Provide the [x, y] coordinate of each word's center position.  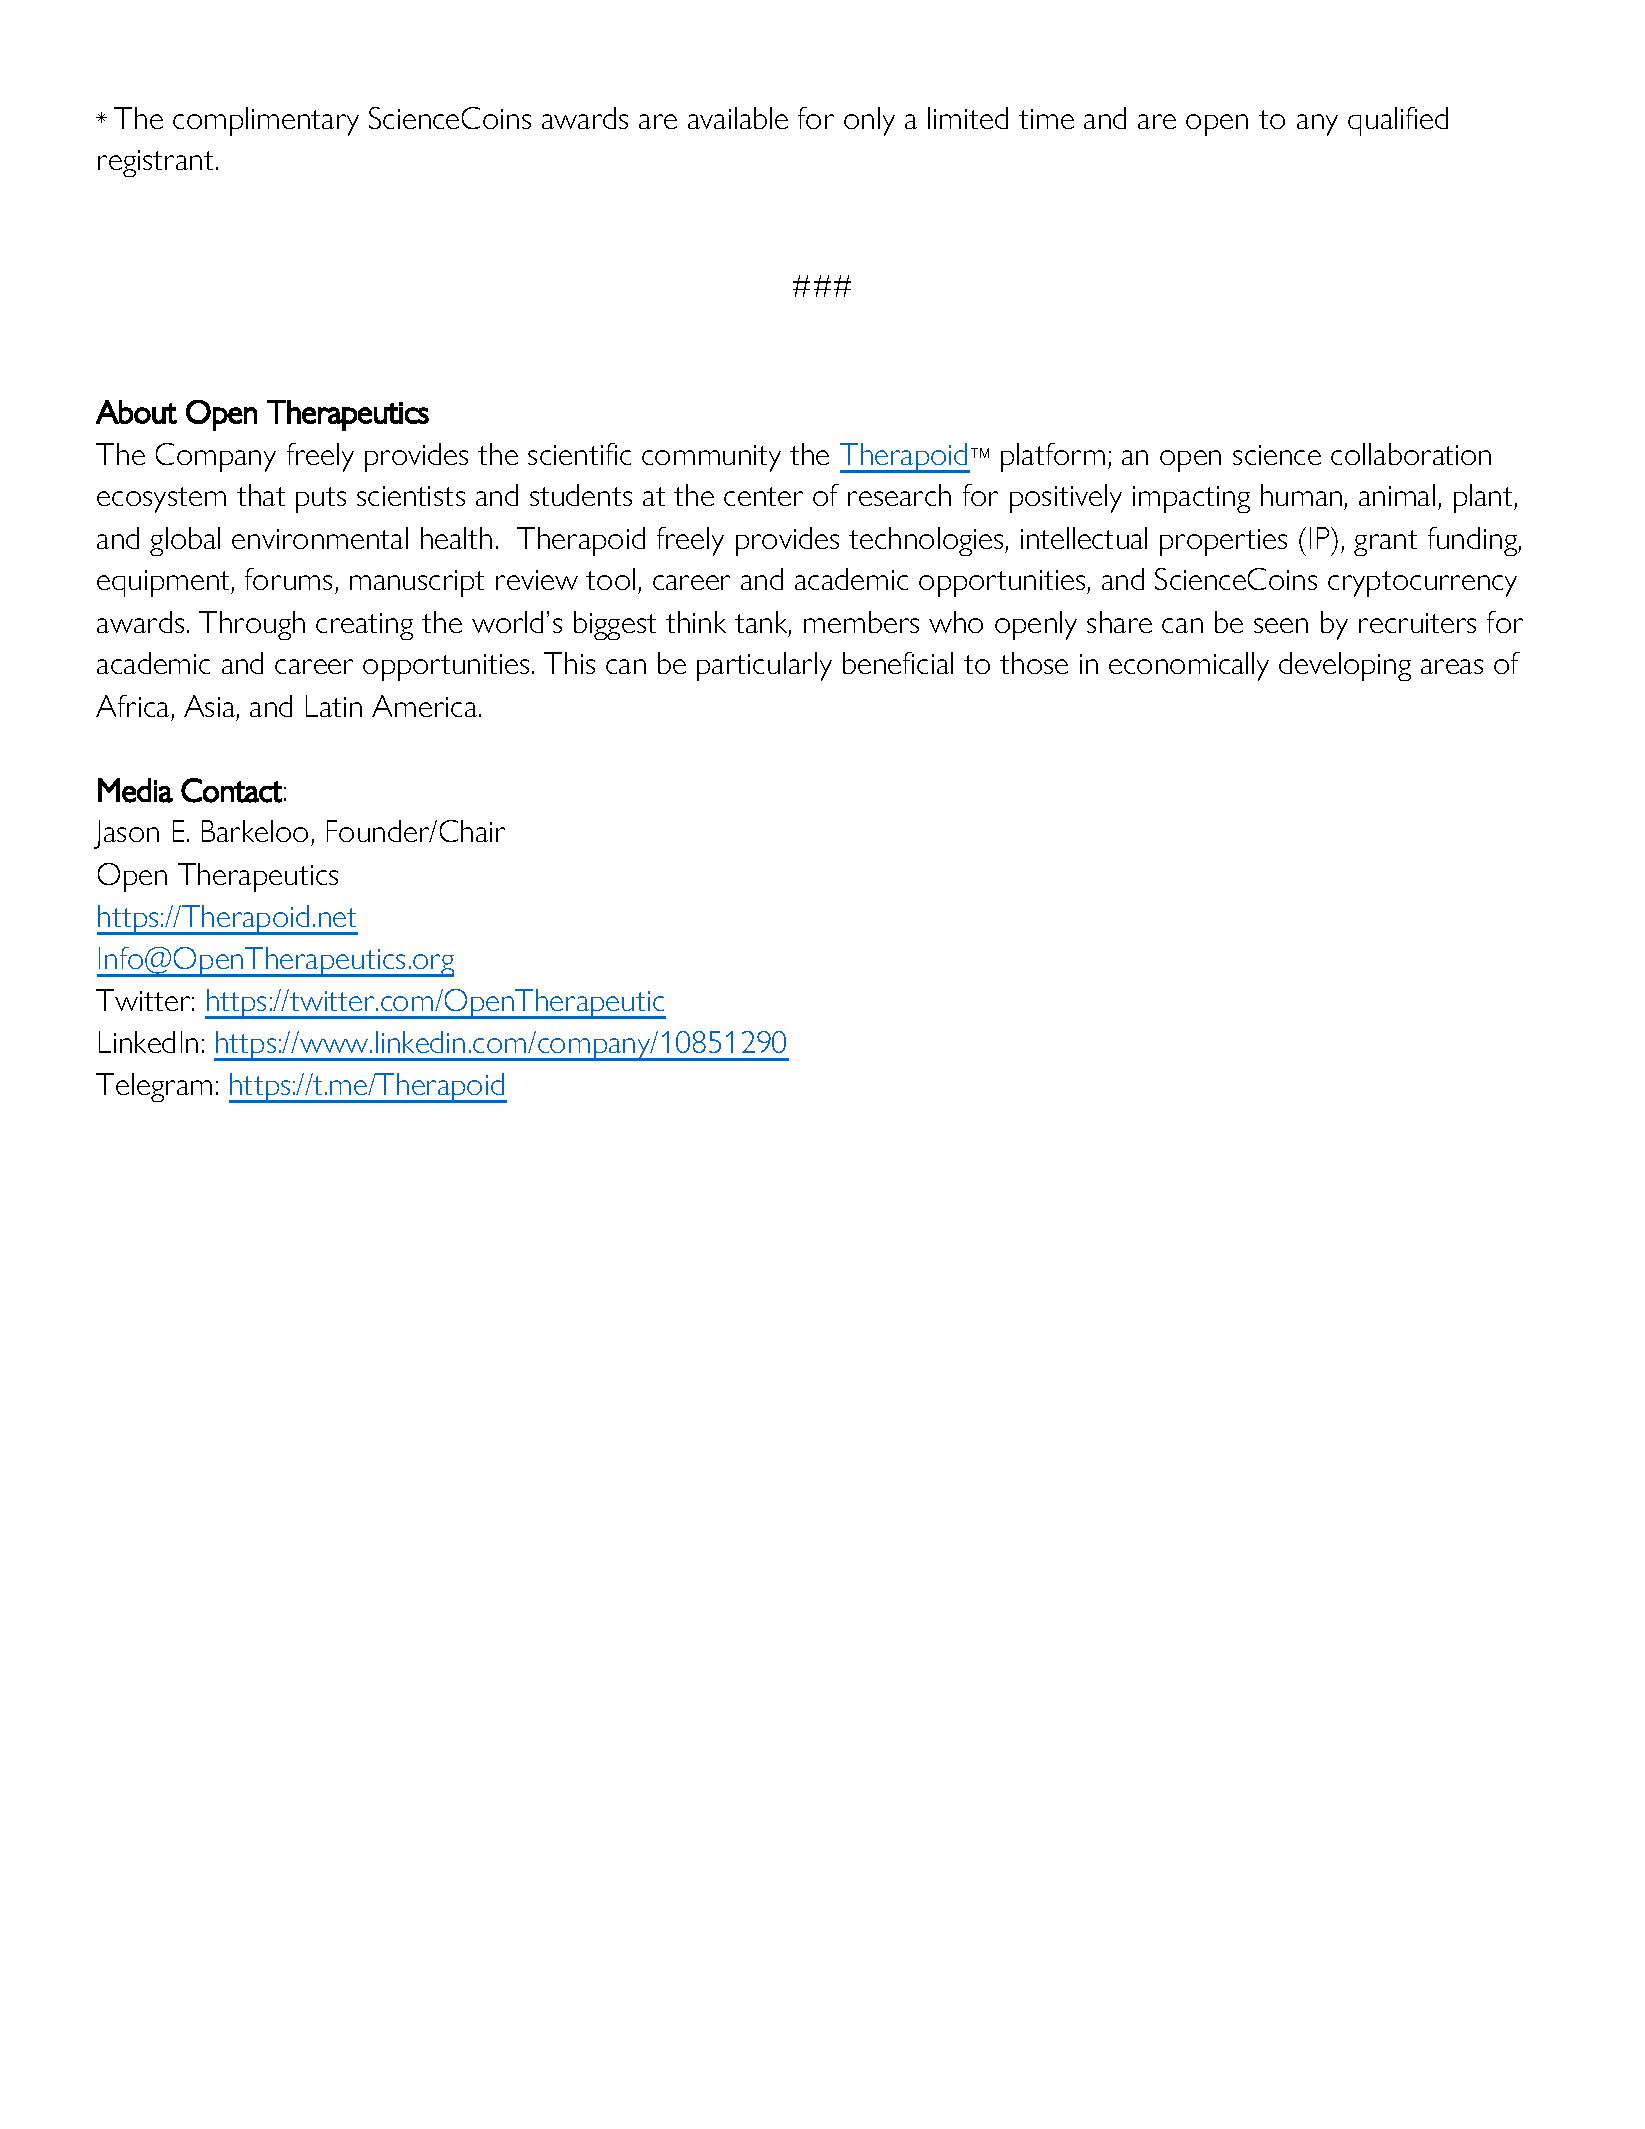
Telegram [154, 1087]
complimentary [266, 121]
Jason [126, 834]
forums [288, 579]
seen [1281, 625]
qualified [1398, 121]
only [869, 121]
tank [763, 623]
